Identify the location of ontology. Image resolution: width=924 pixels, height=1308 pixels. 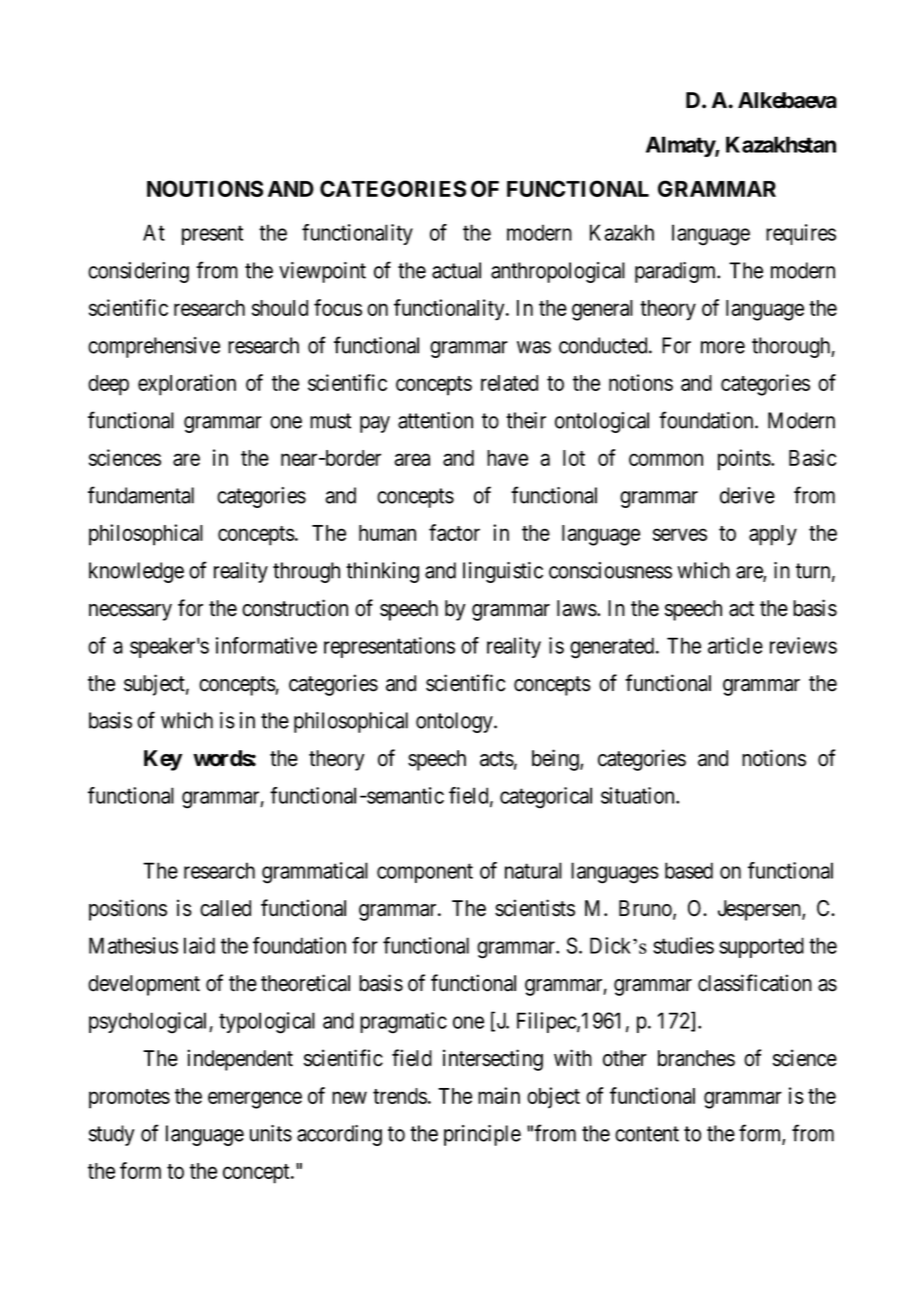
(455, 722).
